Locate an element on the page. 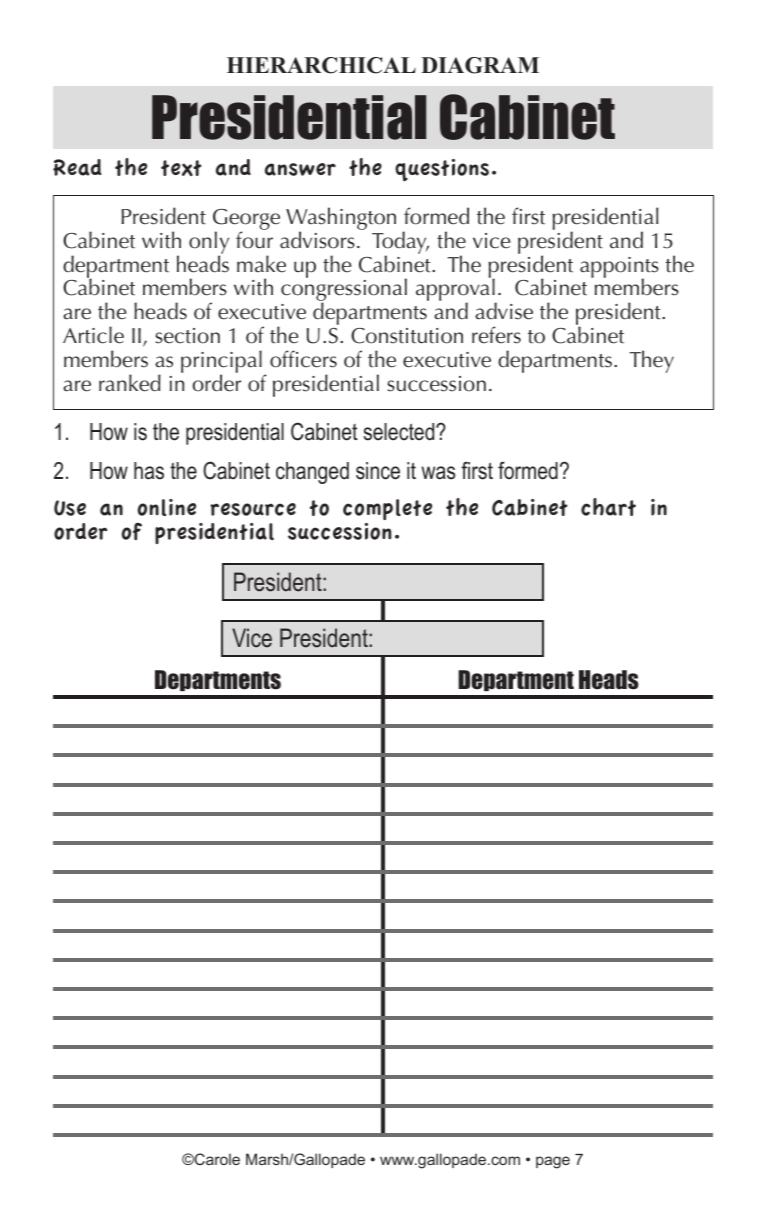 The height and width of the page is (1211, 784). page is located at coordinates (553, 1162).
